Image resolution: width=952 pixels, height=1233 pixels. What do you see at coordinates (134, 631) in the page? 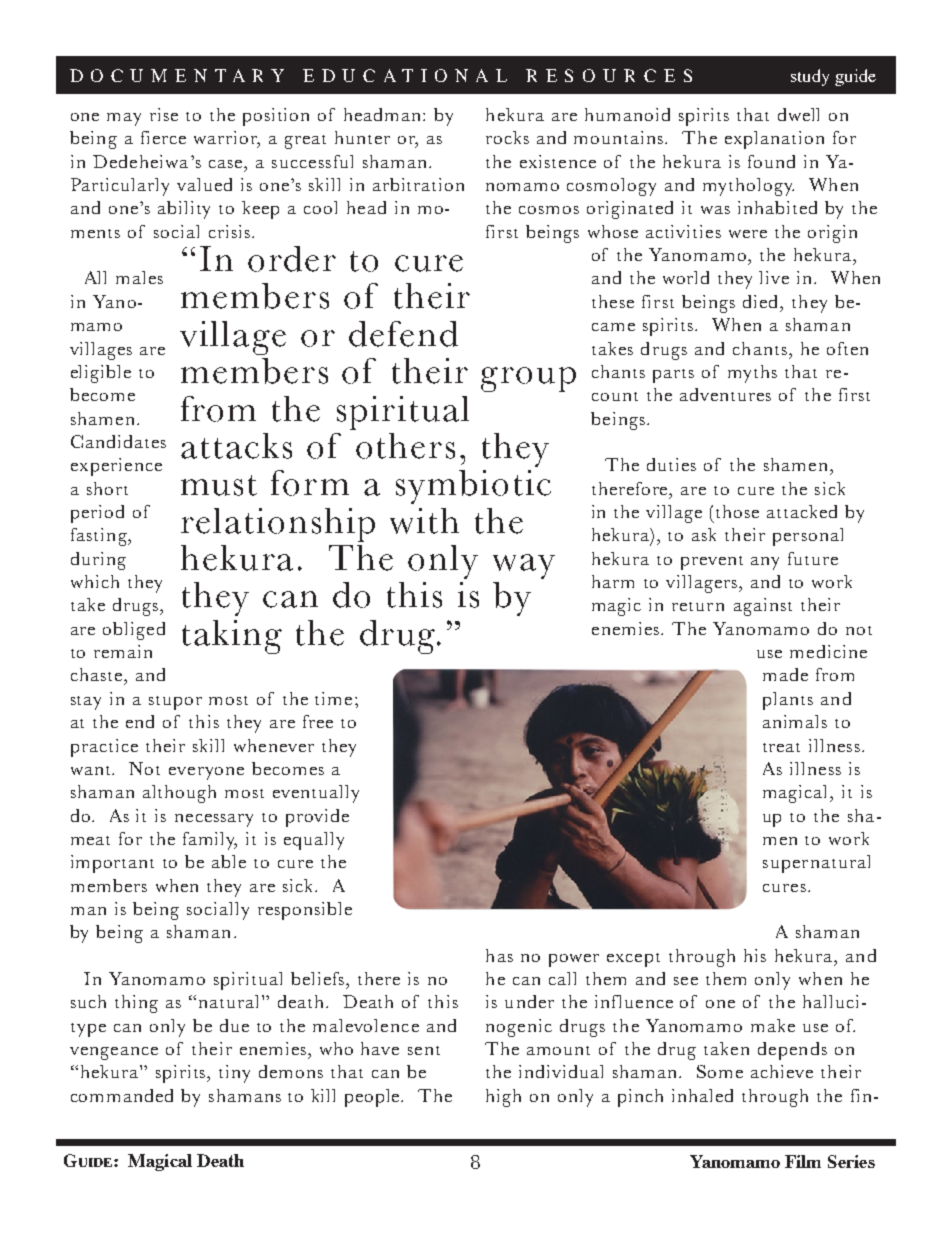
I see `obliged` at bounding box center [134, 631].
